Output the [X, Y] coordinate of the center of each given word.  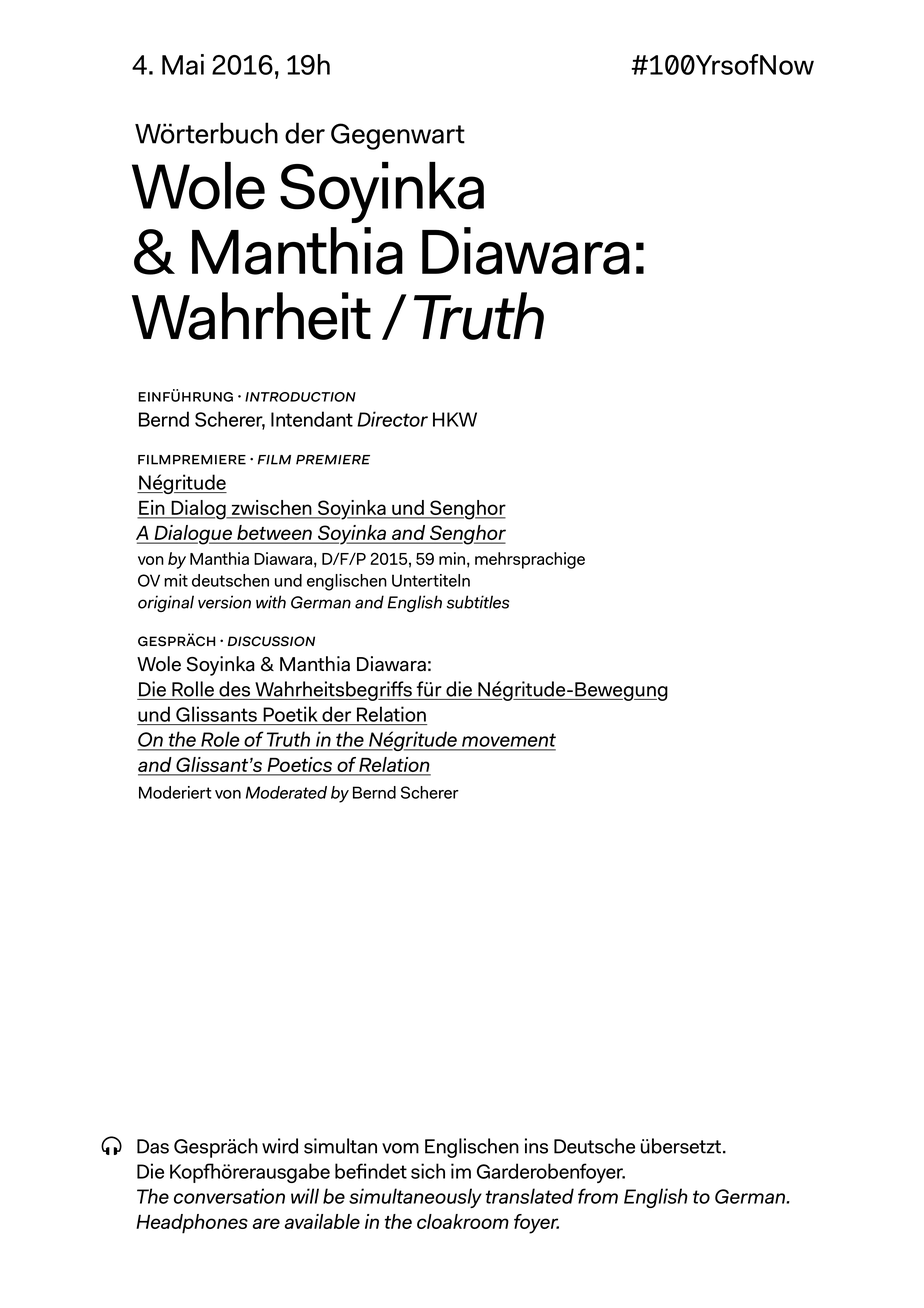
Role [220, 739]
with [271, 602]
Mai [183, 64]
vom [400, 1148]
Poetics [300, 766]
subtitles [478, 602]
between [275, 534]
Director [392, 419]
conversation [229, 1196]
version [224, 602]
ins [536, 1146]
